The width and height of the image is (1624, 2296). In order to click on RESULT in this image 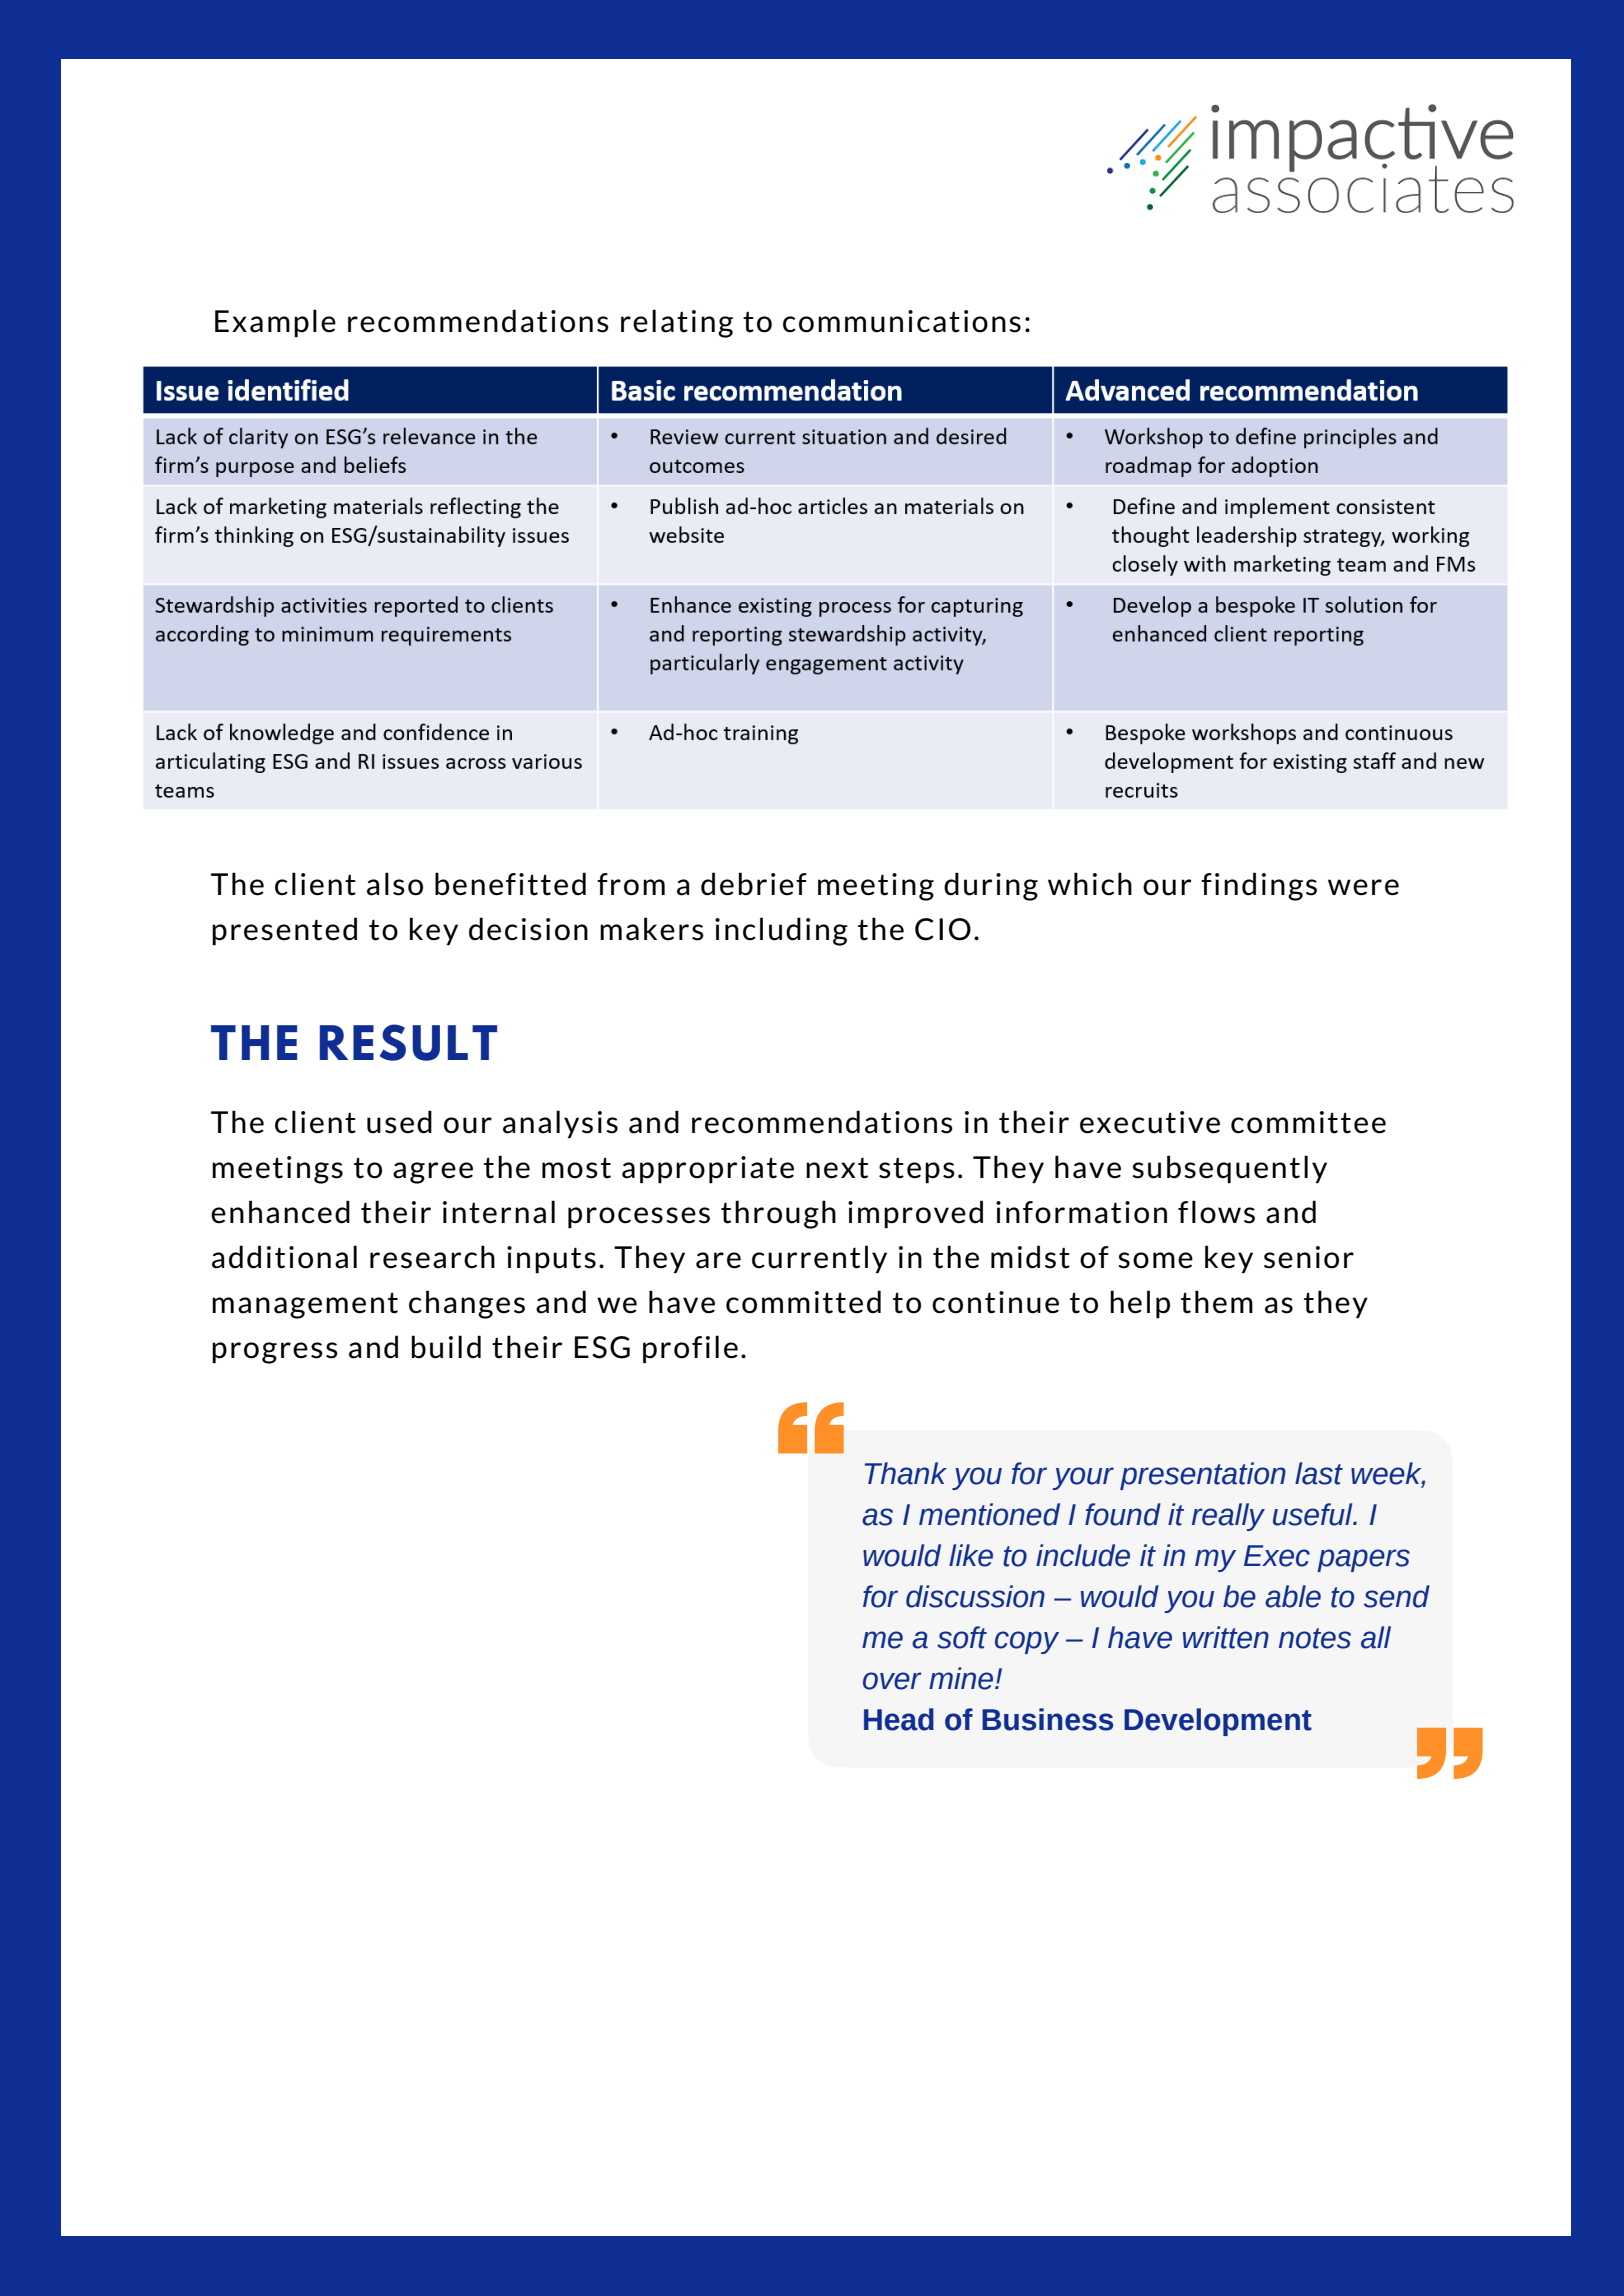, I will do `click(408, 1042)`.
